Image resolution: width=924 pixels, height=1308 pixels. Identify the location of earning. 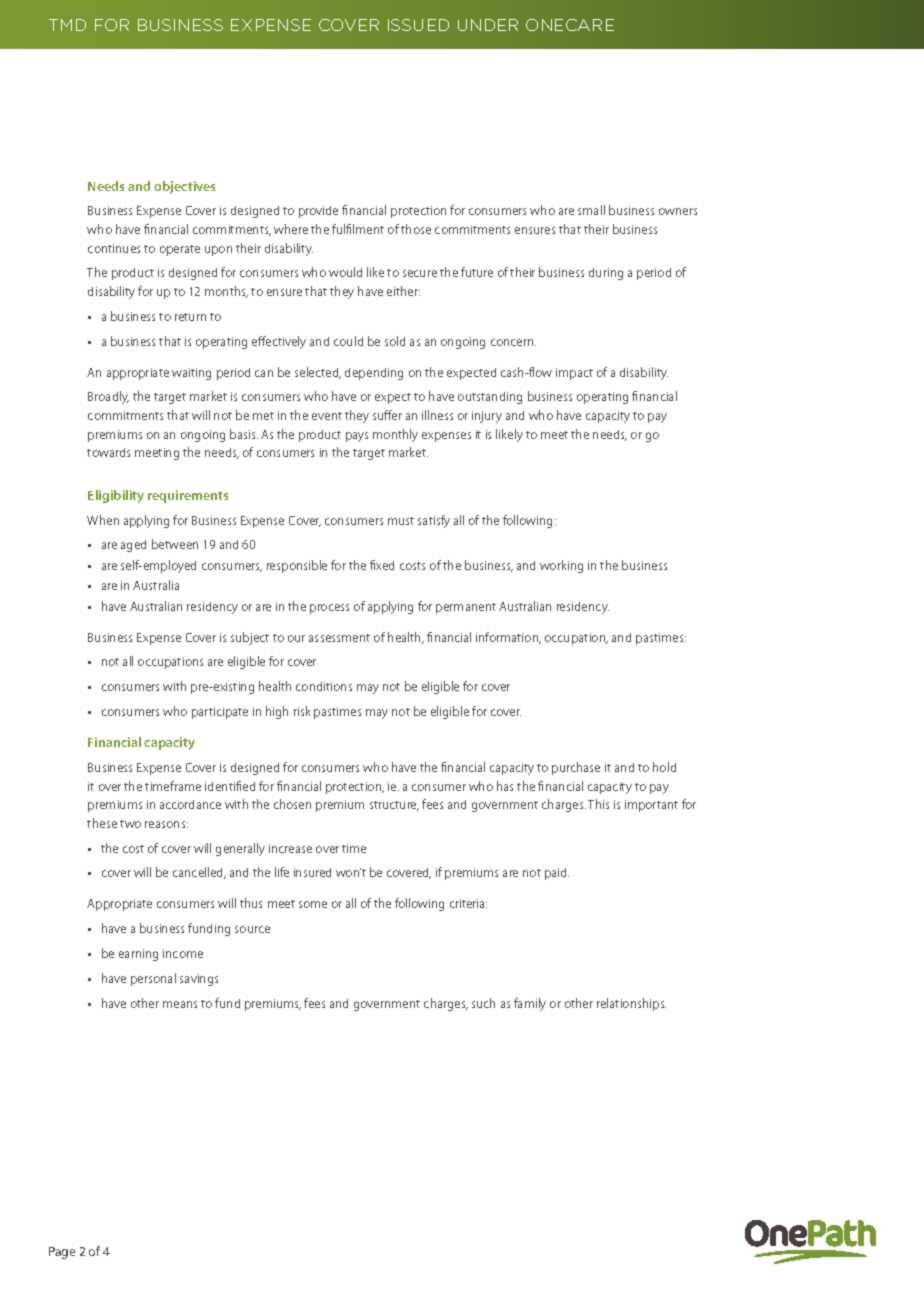
(138, 955).
